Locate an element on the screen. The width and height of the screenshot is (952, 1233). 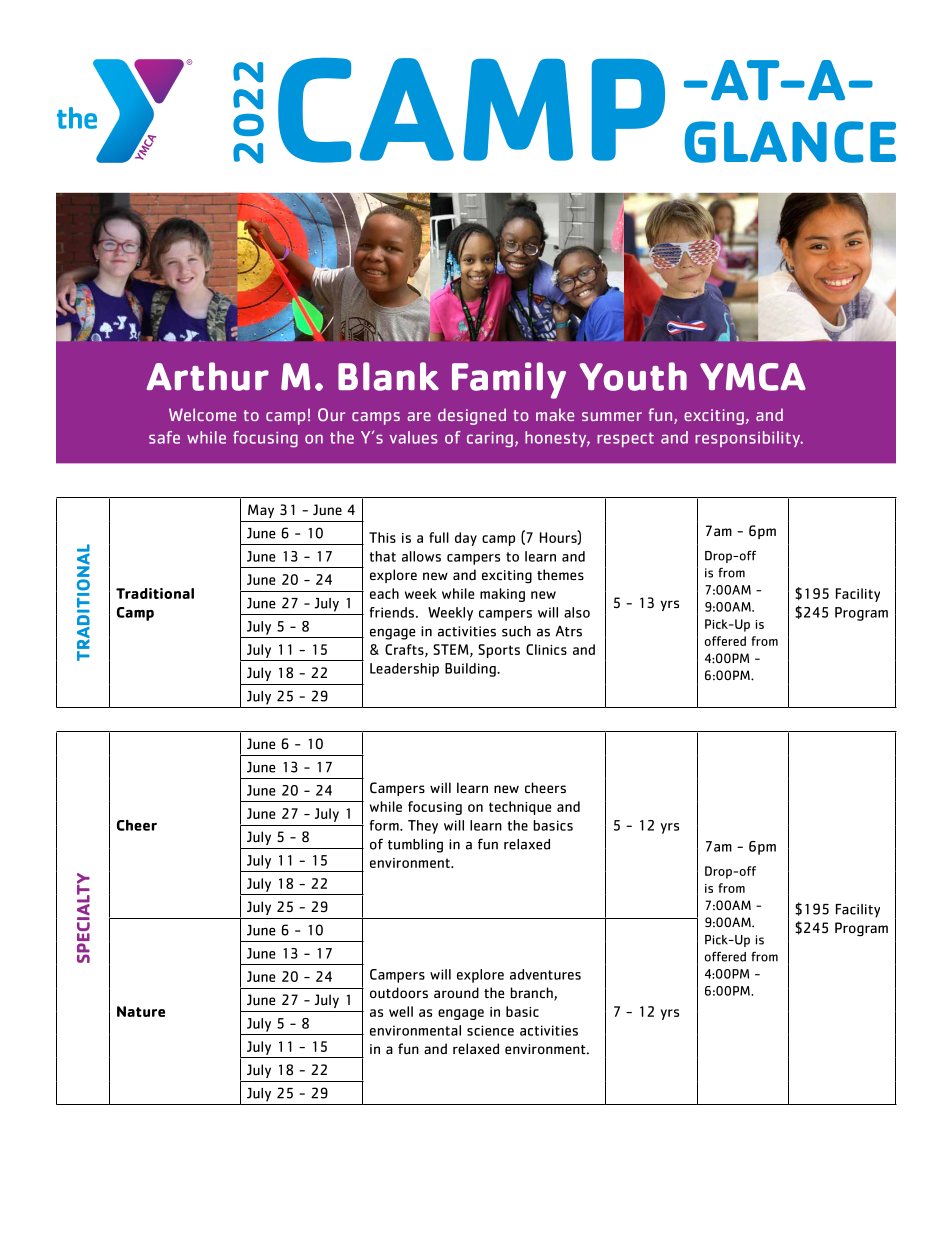
making is located at coordinates (502, 595).
